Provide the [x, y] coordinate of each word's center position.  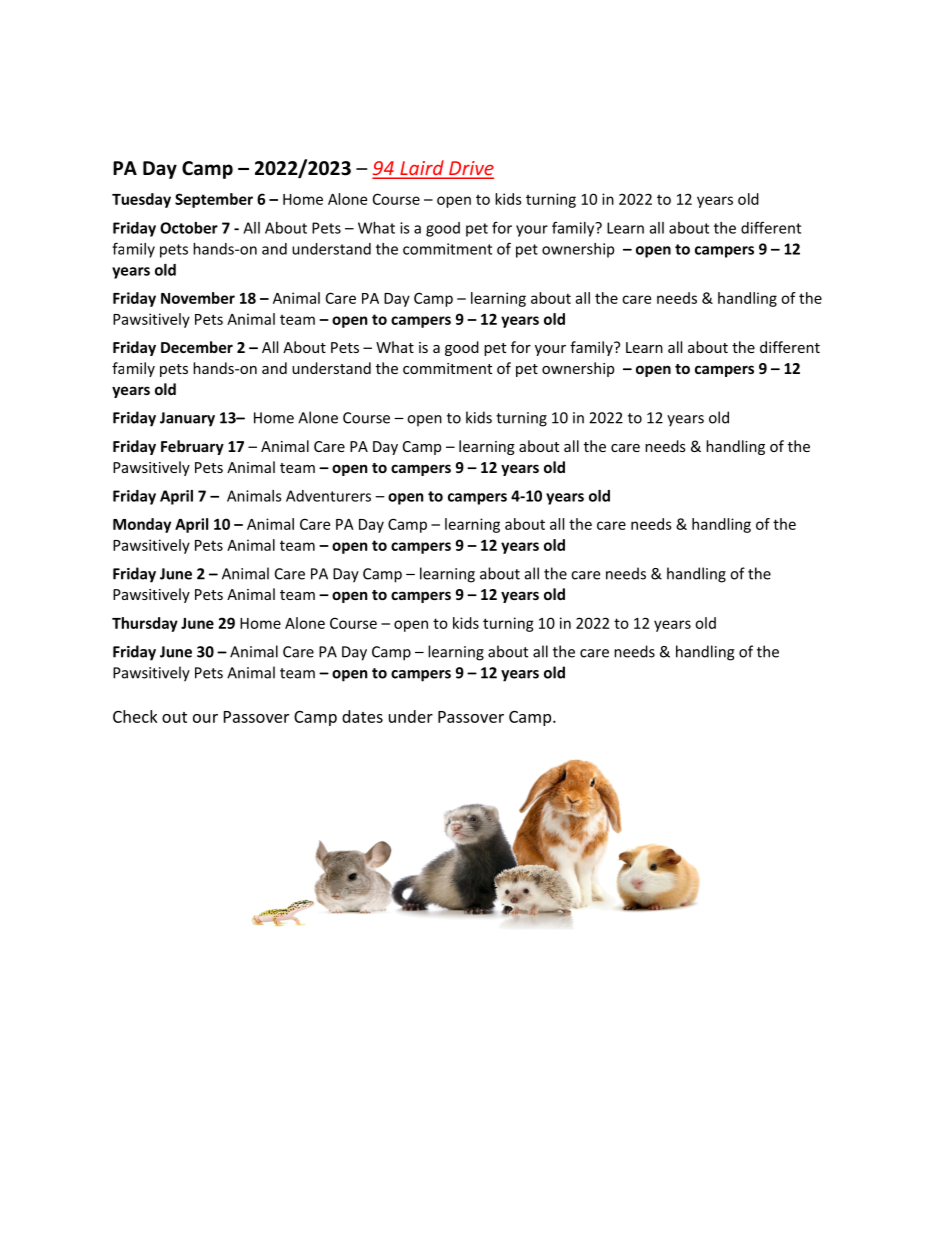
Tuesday [141, 200]
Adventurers [328, 496]
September [214, 200]
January [187, 419]
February [192, 447]
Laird [422, 169]
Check [135, 716]
